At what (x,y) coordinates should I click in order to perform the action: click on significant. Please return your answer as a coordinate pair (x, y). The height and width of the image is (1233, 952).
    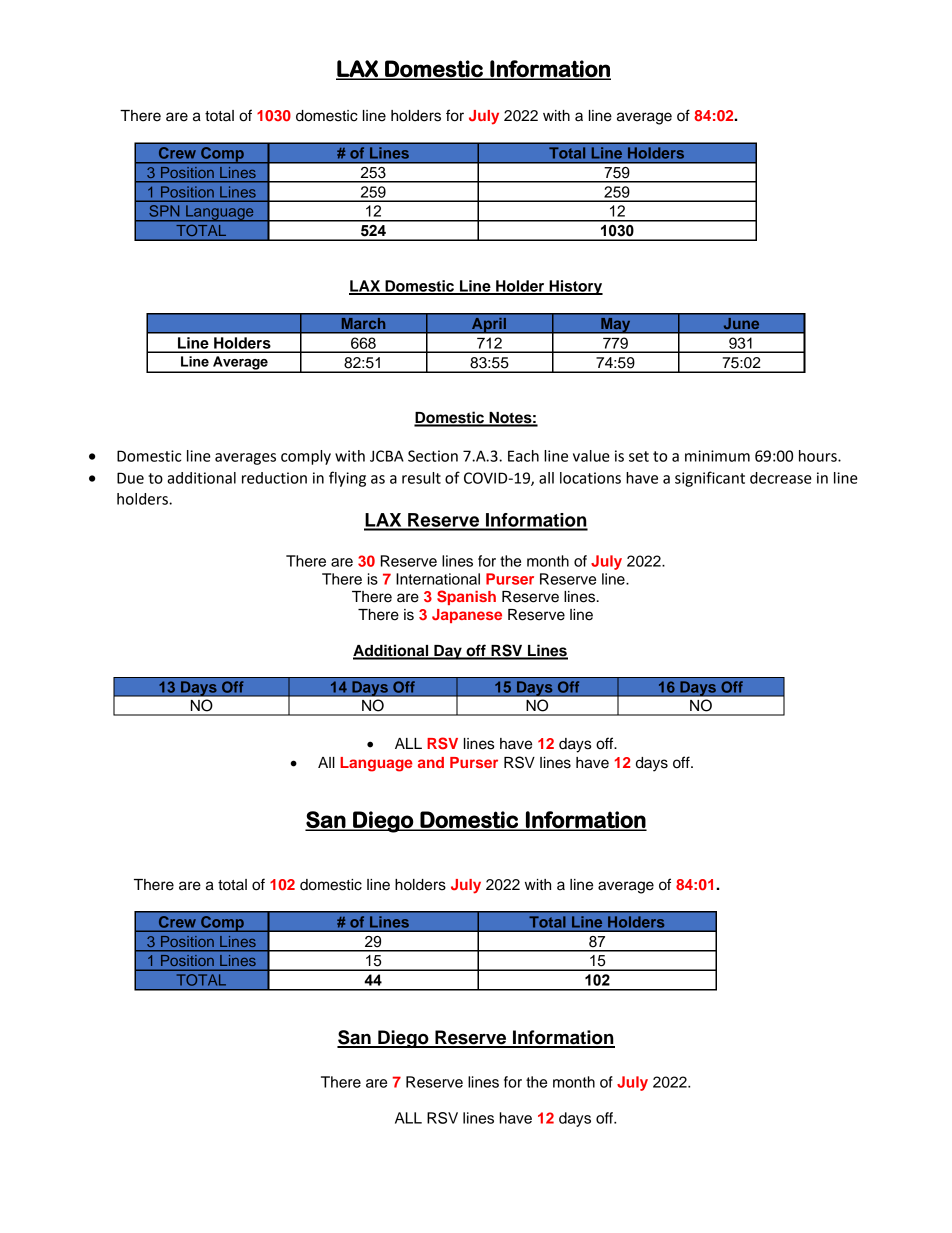
    Looking at the image, I should click on (710, 479).
